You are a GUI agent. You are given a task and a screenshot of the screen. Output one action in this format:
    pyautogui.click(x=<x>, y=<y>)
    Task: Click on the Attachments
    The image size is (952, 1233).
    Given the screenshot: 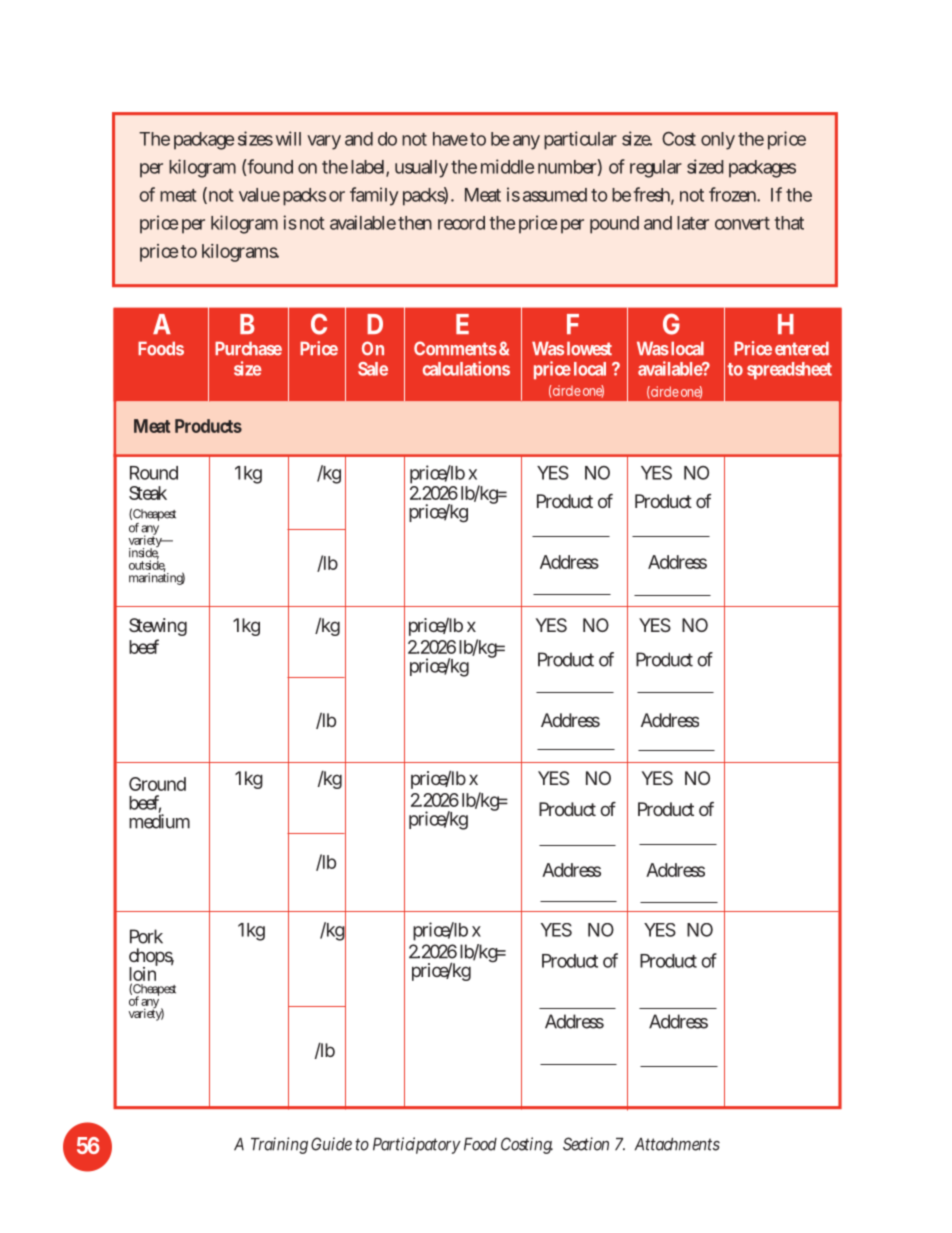 What is the action you would take?
    pyautogui.click(x=677, y=1144)
